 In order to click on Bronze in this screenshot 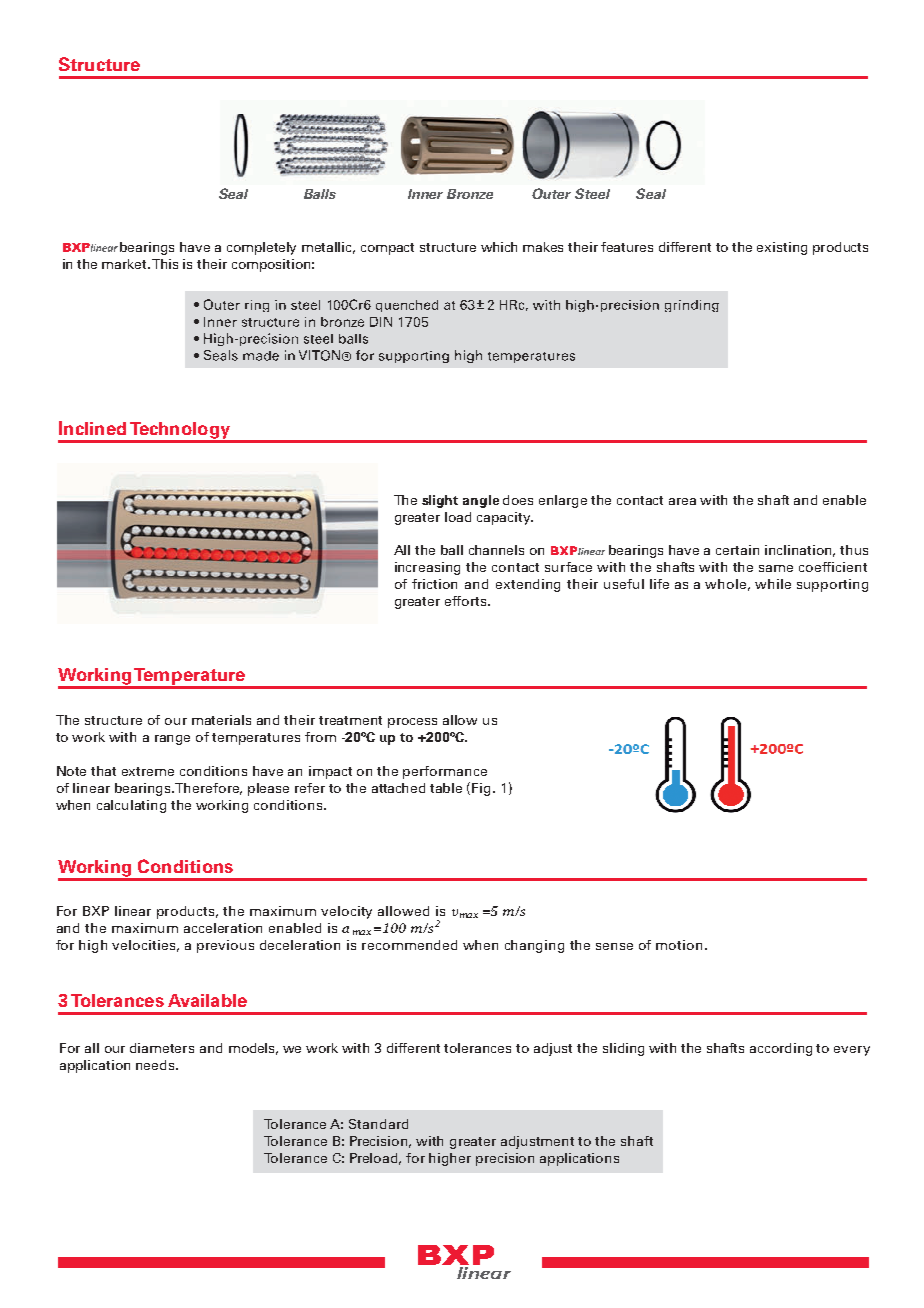, I will do `click(470, 194)`.
